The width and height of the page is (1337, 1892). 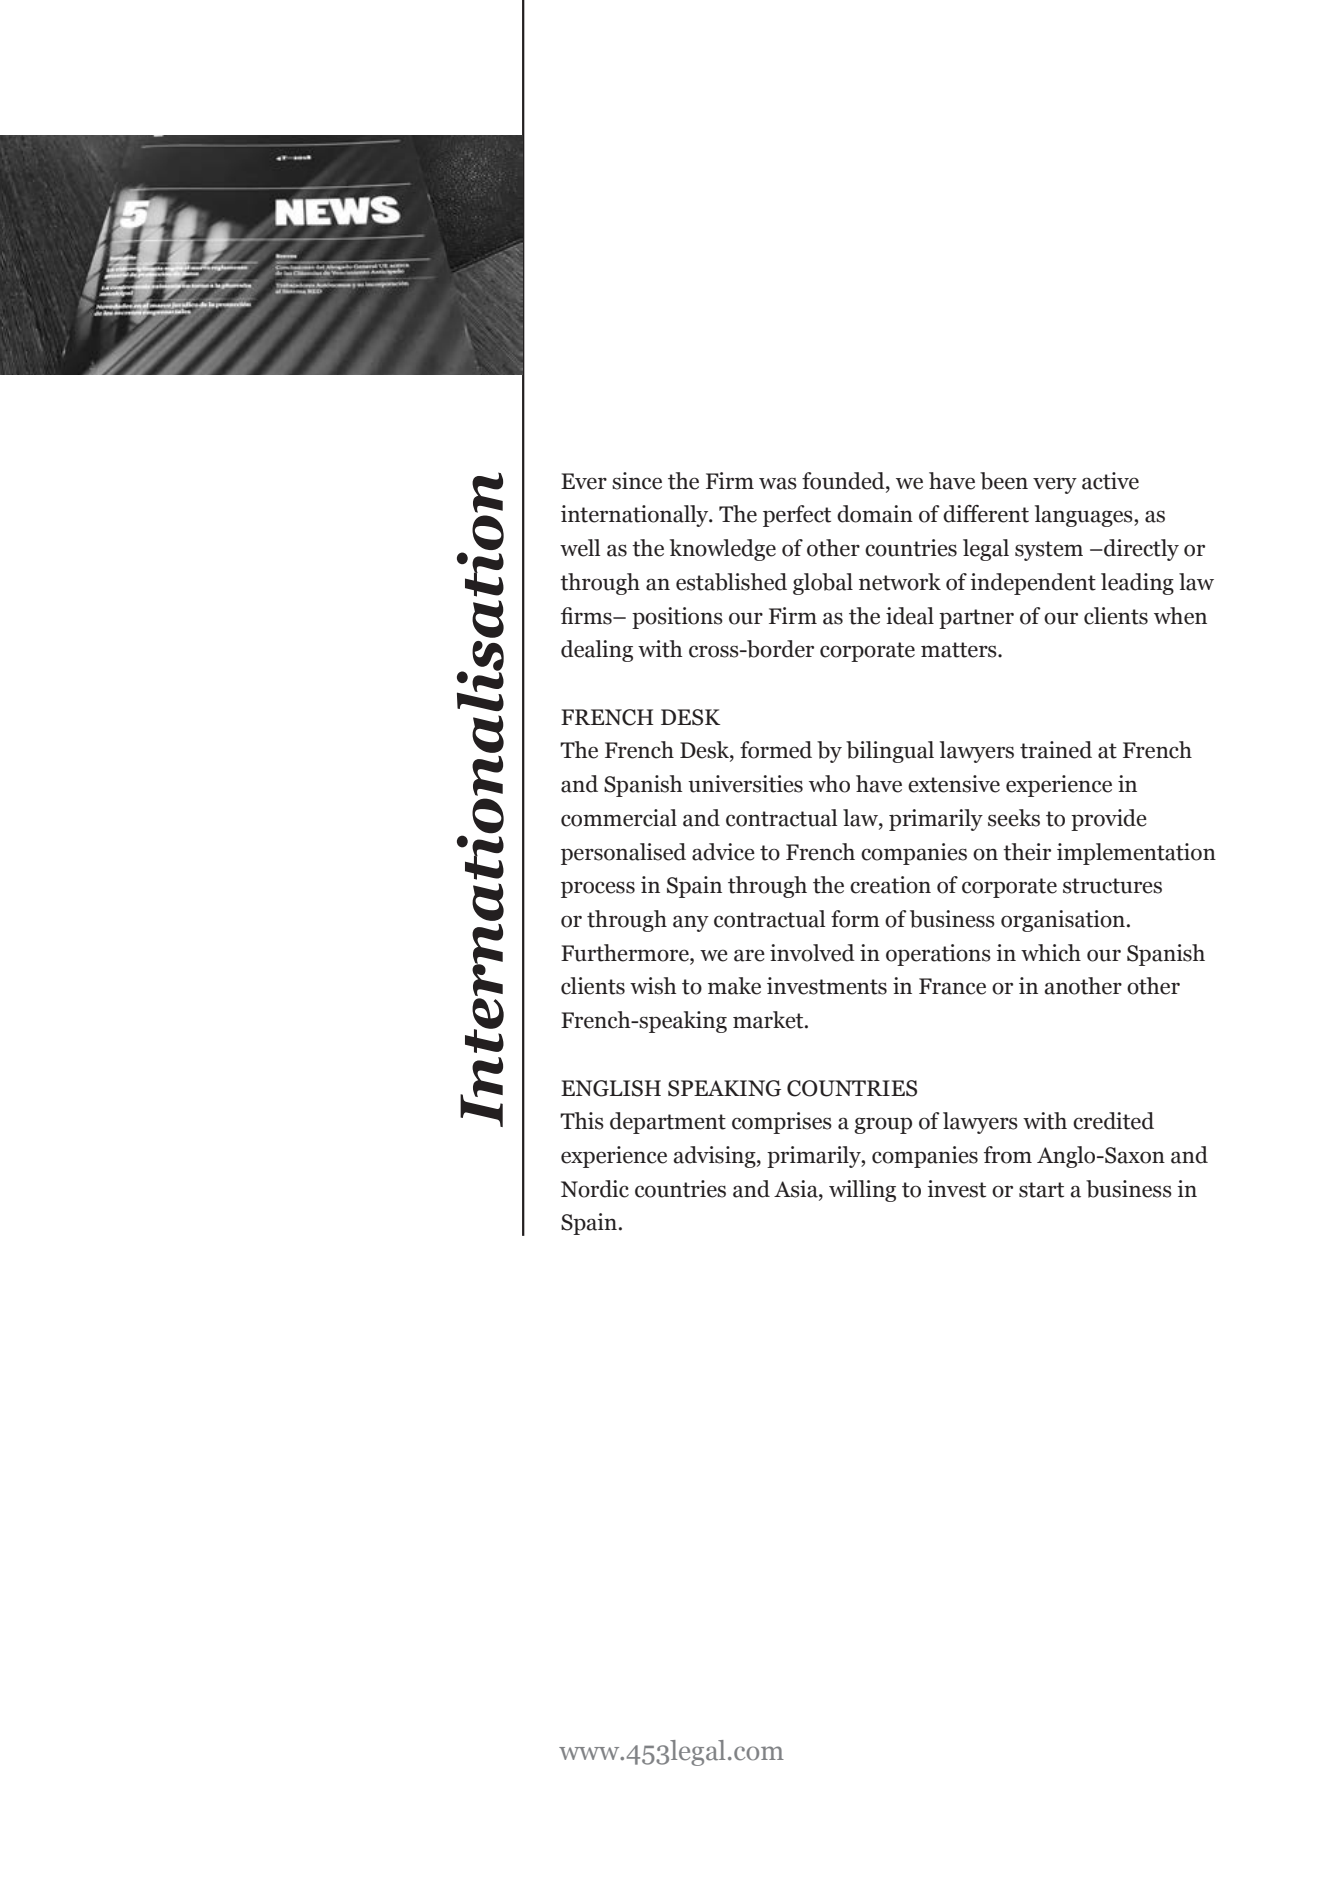 I want to click on provide, so click(x=1109, y=820).
